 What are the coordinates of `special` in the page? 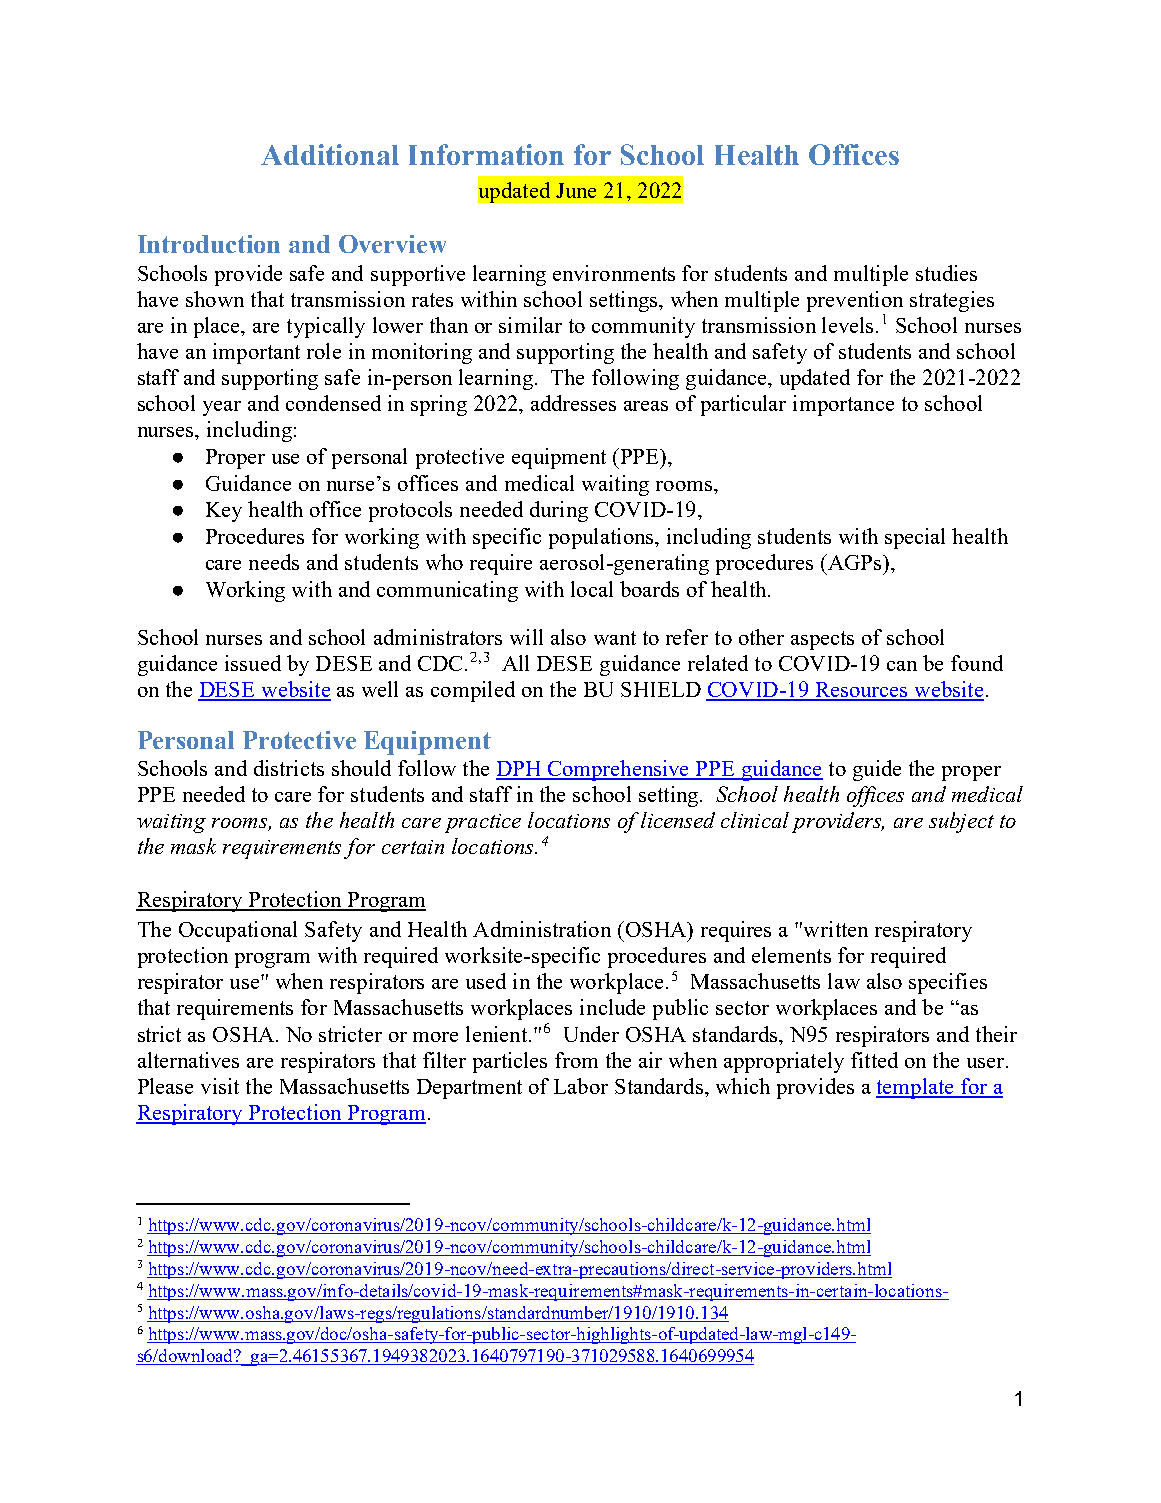 It's located at (915, 538).
